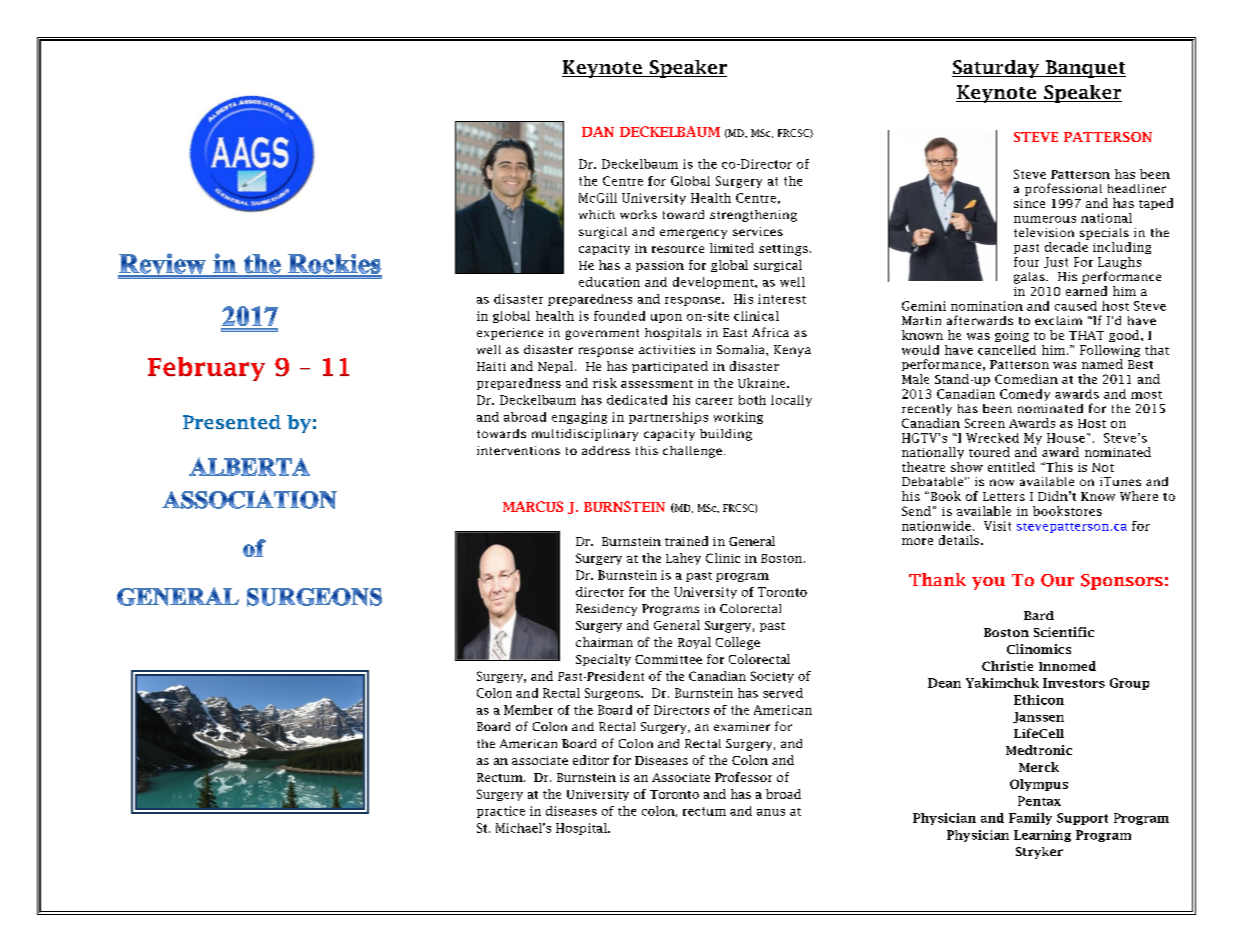  I want to click on practice, so click(501, 812).
